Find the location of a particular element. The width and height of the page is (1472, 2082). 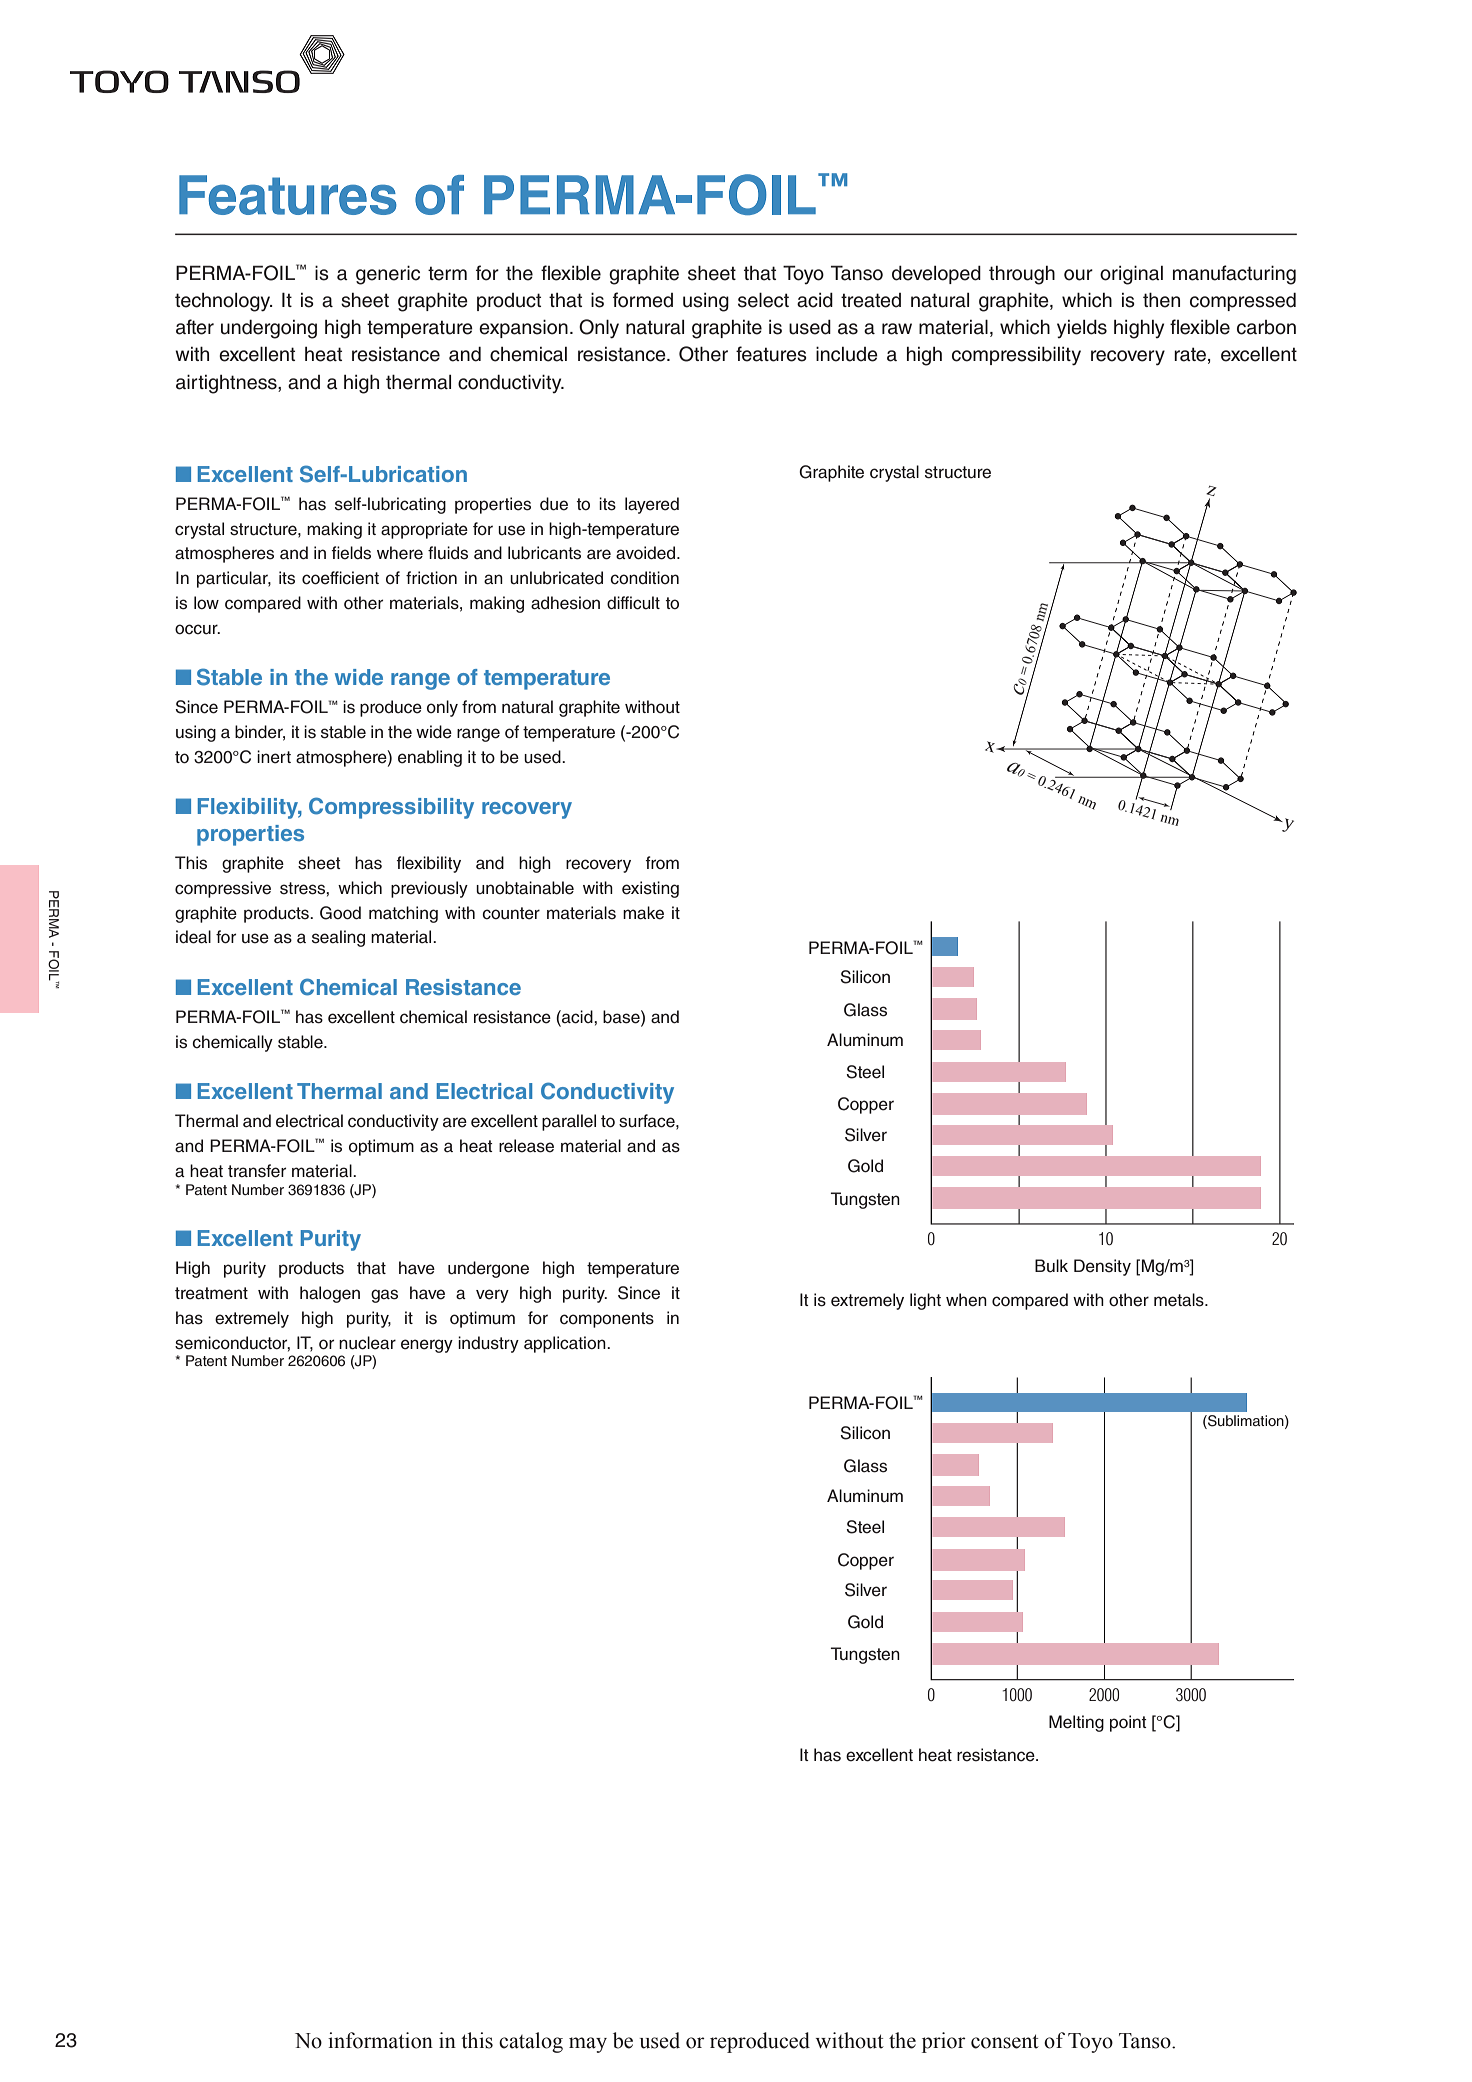

existing is located at coordinates (650, 889).
